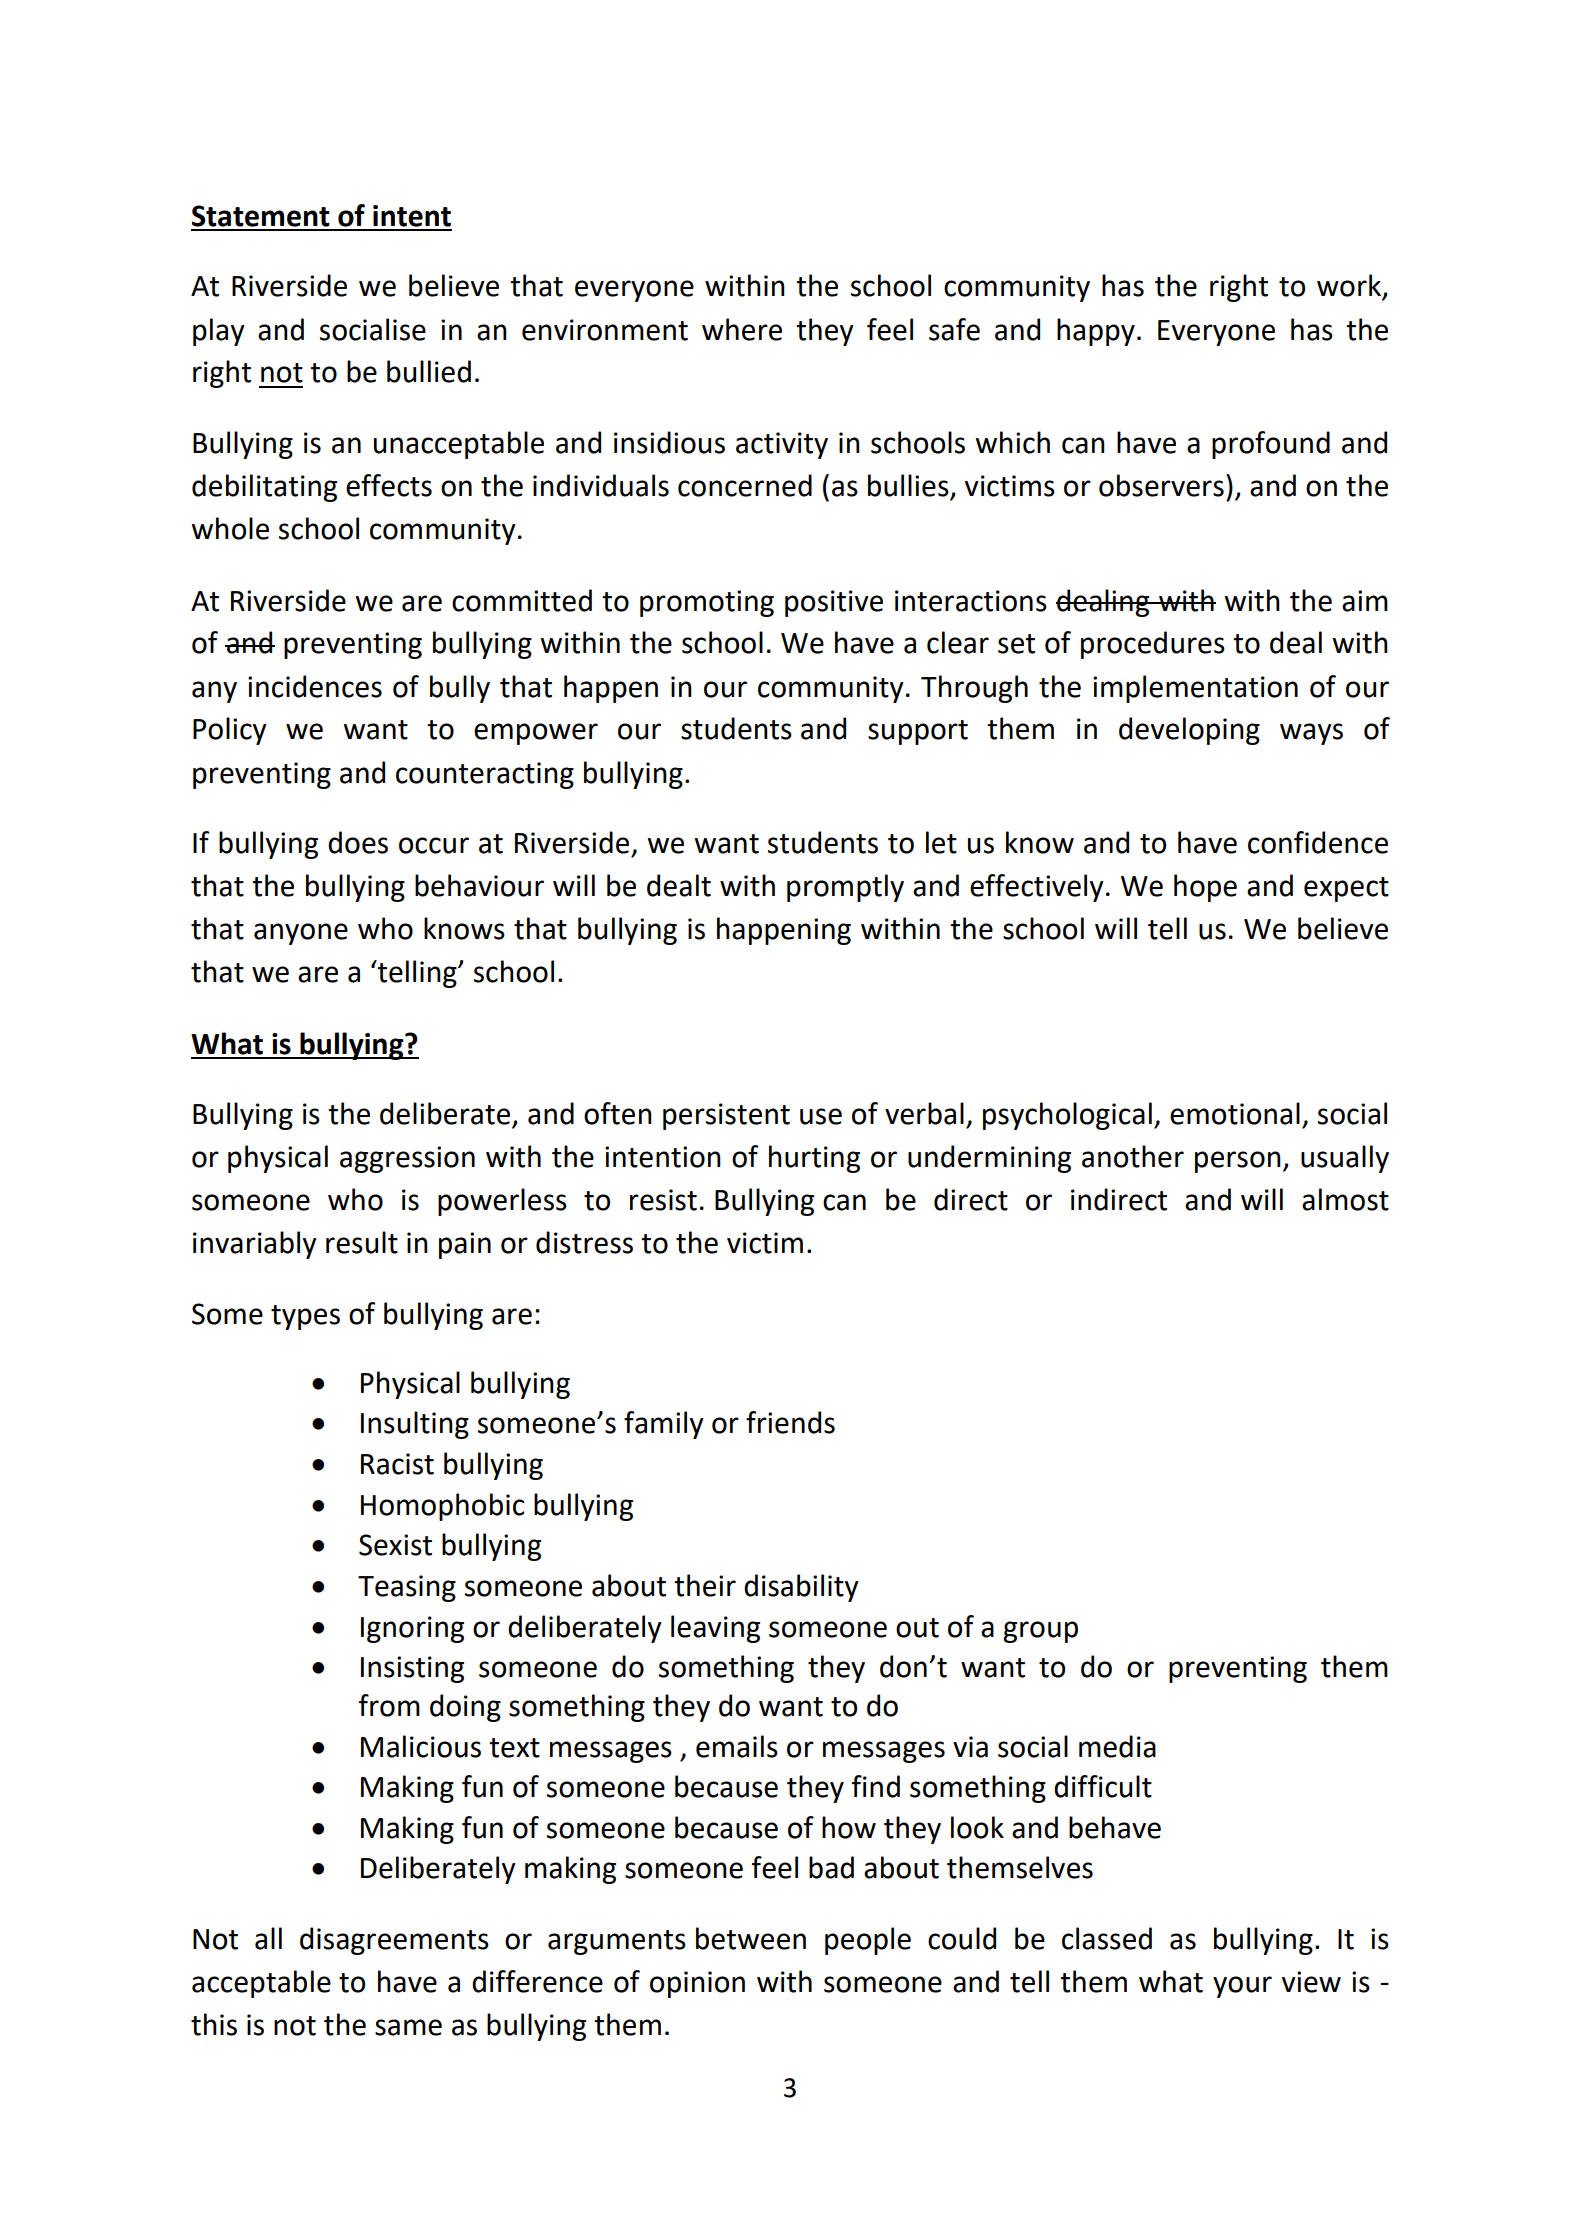 The image size is (1580, 2236). I want to click on hope, so click(1205, 888).
